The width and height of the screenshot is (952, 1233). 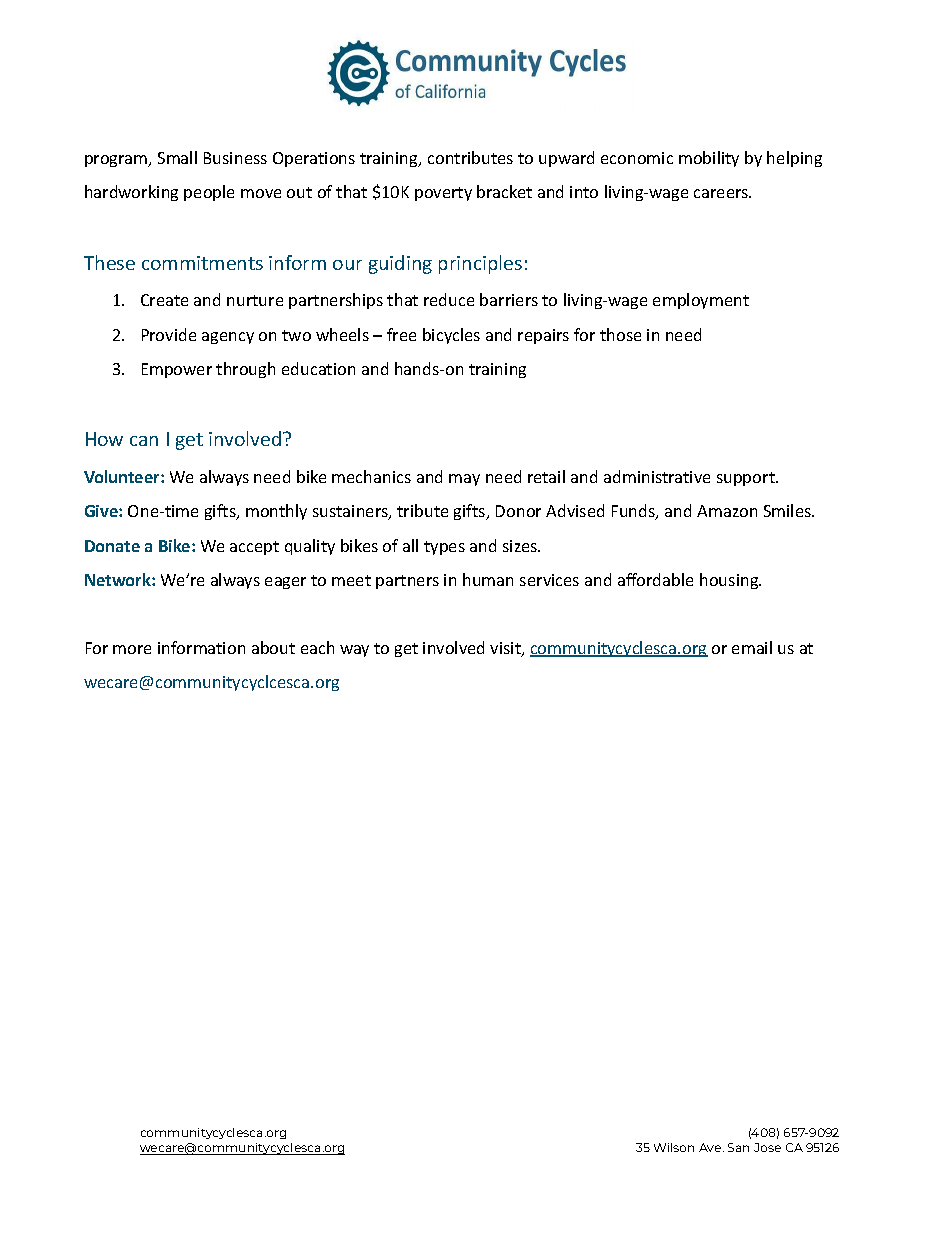 What do you see at coordinates (443, 194) in the screenshot?
I see `poverty` at bounding box center [443, 194].
